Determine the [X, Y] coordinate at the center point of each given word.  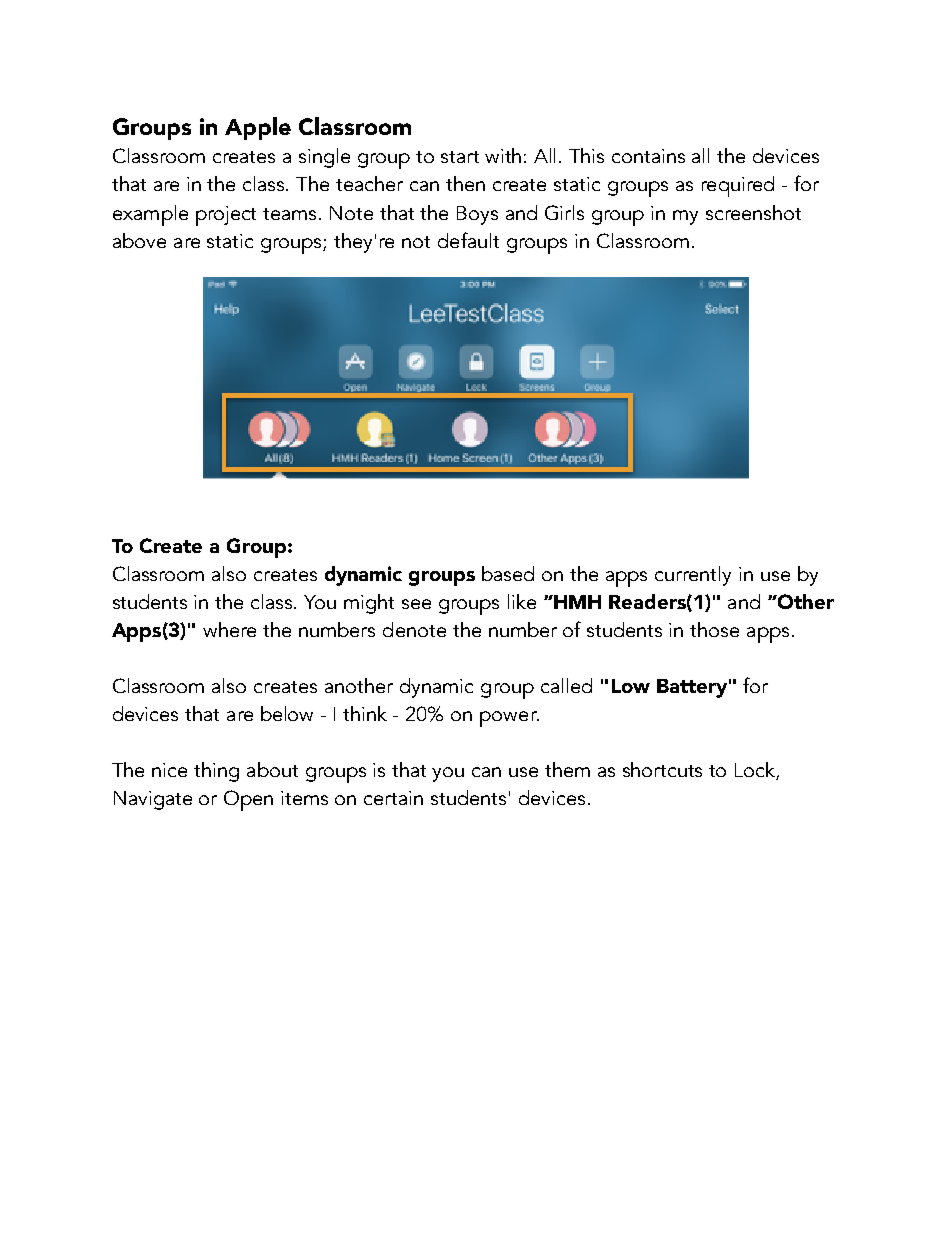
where [229, 629]
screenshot [753, 212]
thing [216, 772]
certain [393, 798]
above [139, 240]
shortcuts [662, 769]
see [416, 604]
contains [648, 156]
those [714, 629]
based [508, 573]
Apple [258, 128]
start [460, 157]
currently [693, 576]
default [468, 240]
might [369, 604]
